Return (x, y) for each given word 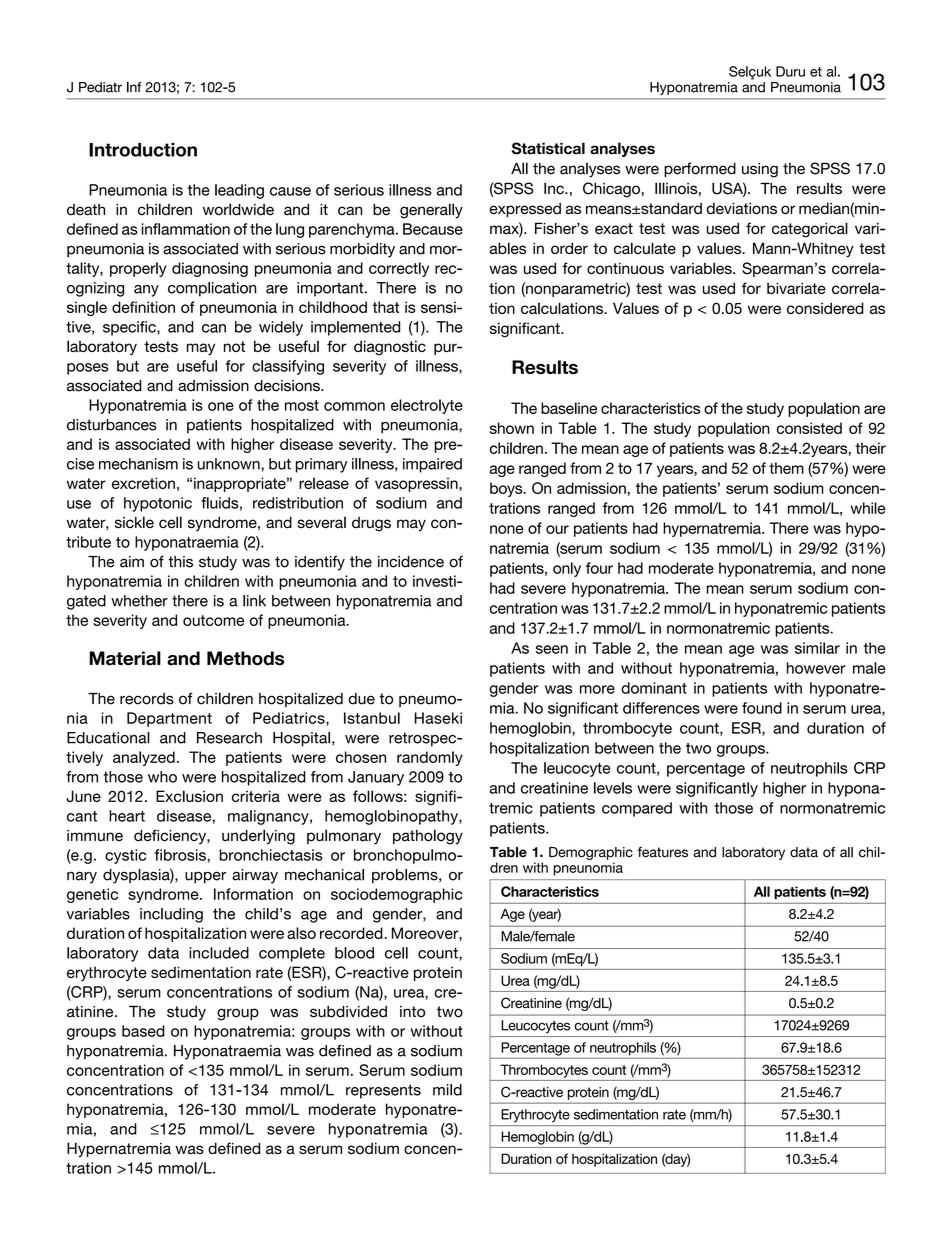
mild (447, 1090)
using (760, 170)
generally (431, 211)
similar (817, 648)
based (143, 1031)
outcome (213, 620)
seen (552, 649)
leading (239, 191)
